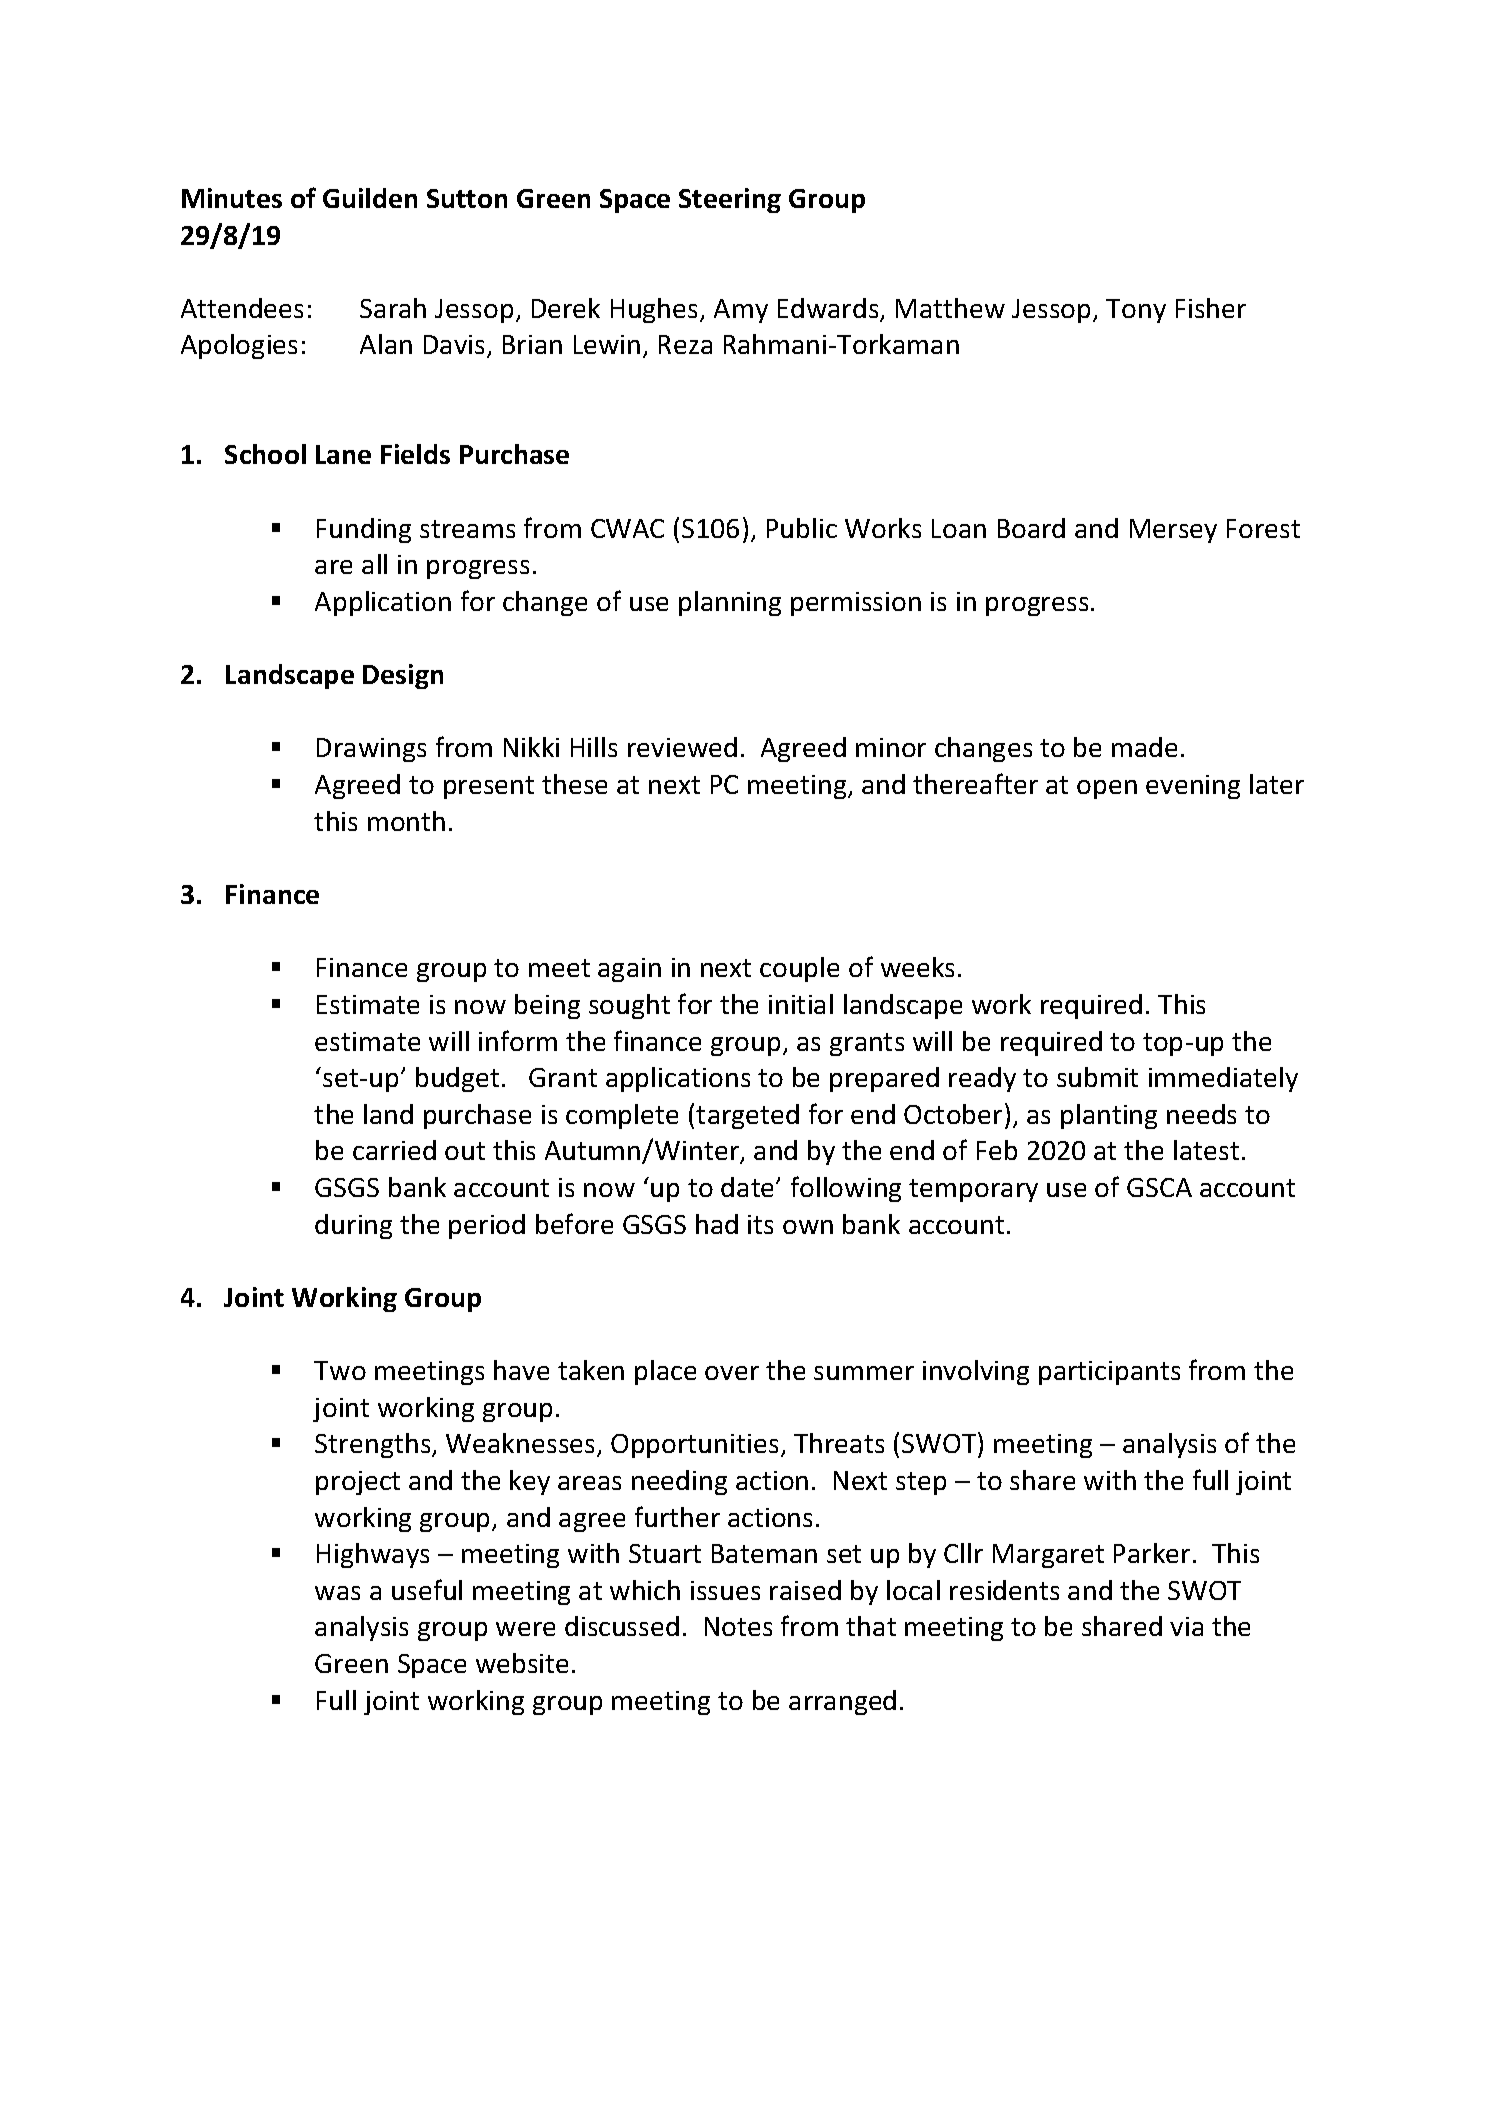 This document has width=1487, height=2105. Describe the element at coordinates (1097, 1077) in the document. I see `submit` at that location.
